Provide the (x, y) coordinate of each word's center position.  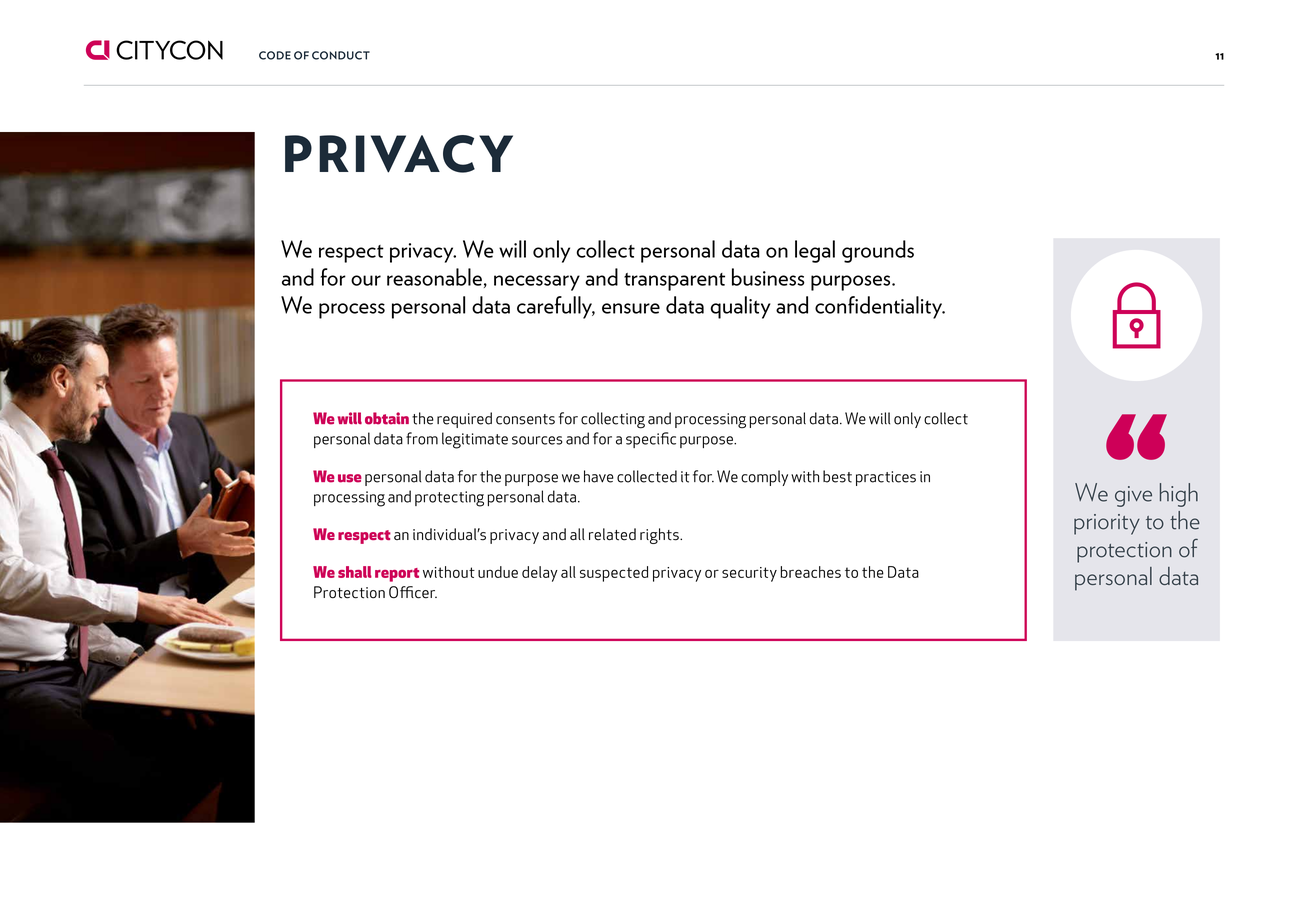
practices (886, 478)
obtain (387, 418)
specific (651, 440)
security (749, 574)
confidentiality (880, 307)
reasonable (434, 277)
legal (815, 251)
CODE (275, 55)
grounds (878, 251)
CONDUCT (341, 55)
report (397, 575)
